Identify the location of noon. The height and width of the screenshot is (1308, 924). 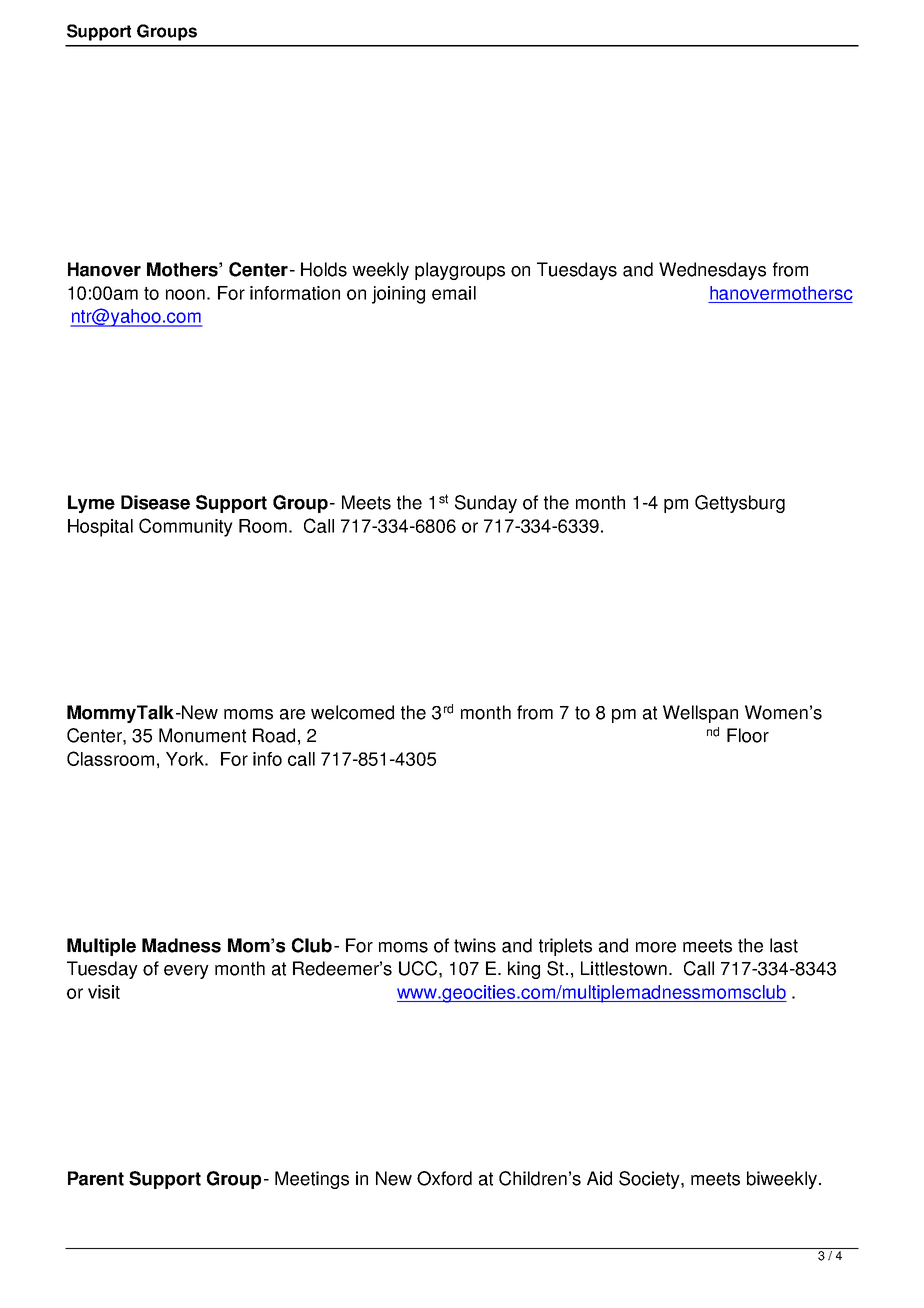
(185, 294).
